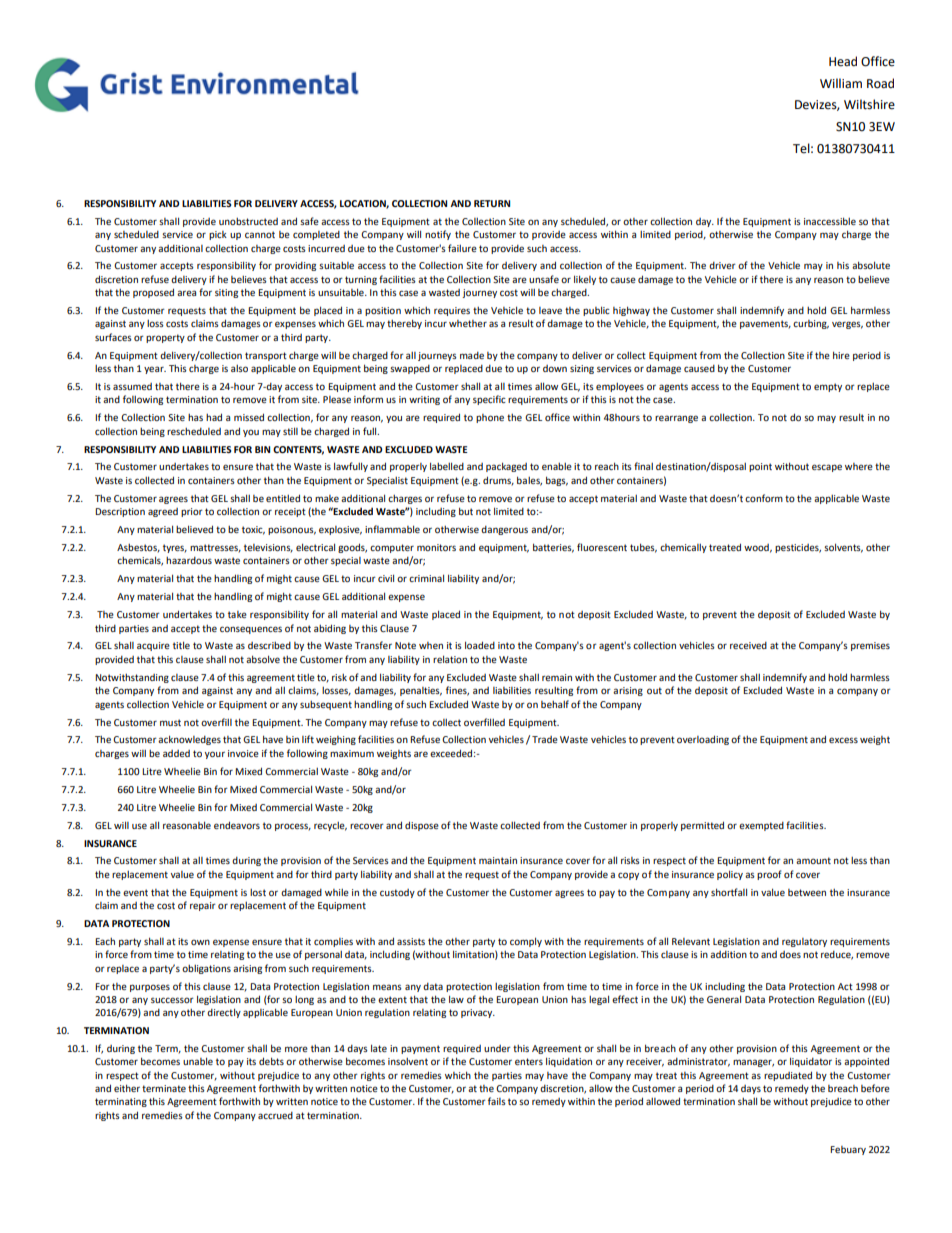 Image resolution: width=952 pixels, height=1233 pixels. Describe the element at coordinates (545, 739) in the screenshot. I see `Trade` at that location.
